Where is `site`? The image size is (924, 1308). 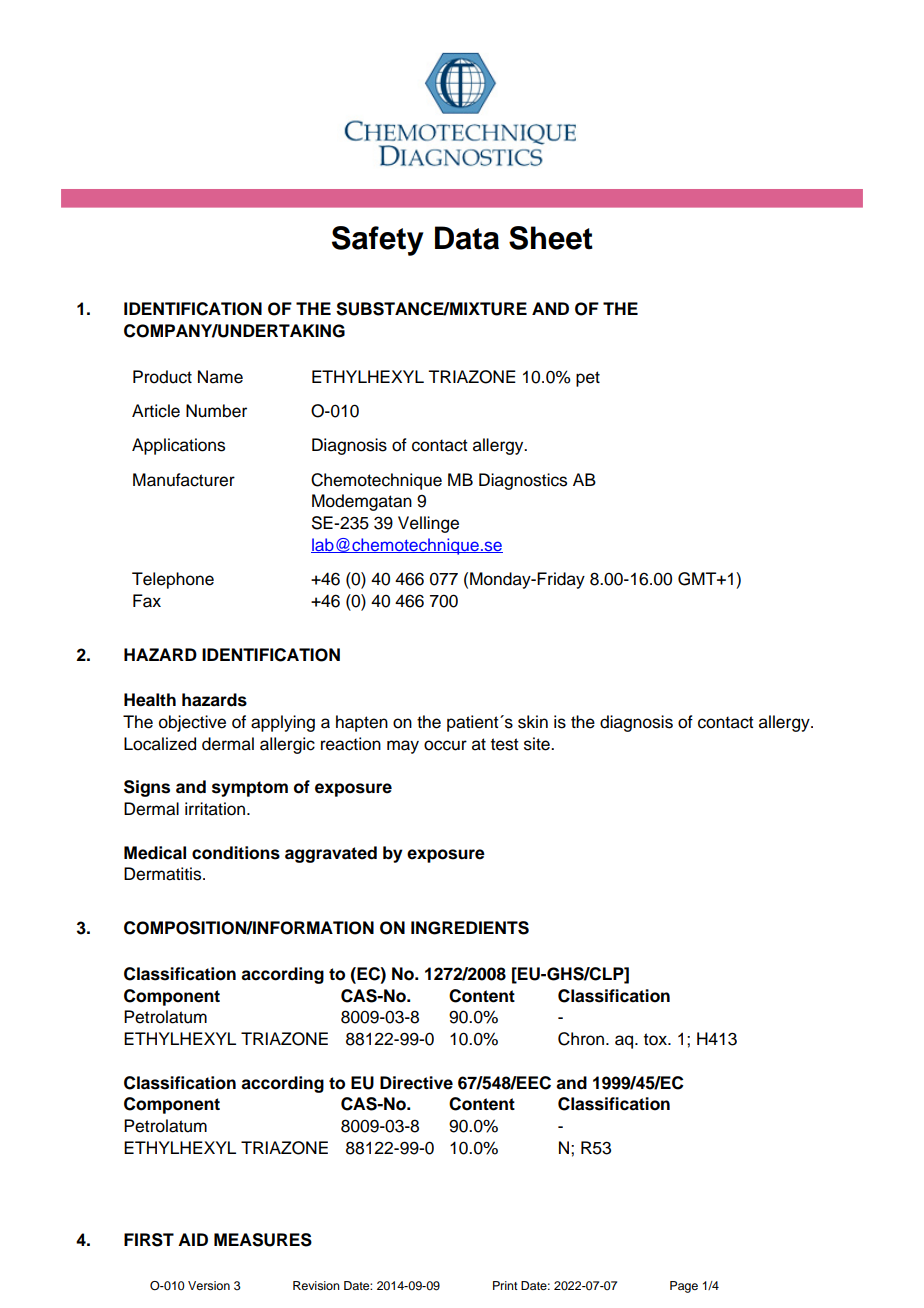 site is located at coordinates (538, 744).
